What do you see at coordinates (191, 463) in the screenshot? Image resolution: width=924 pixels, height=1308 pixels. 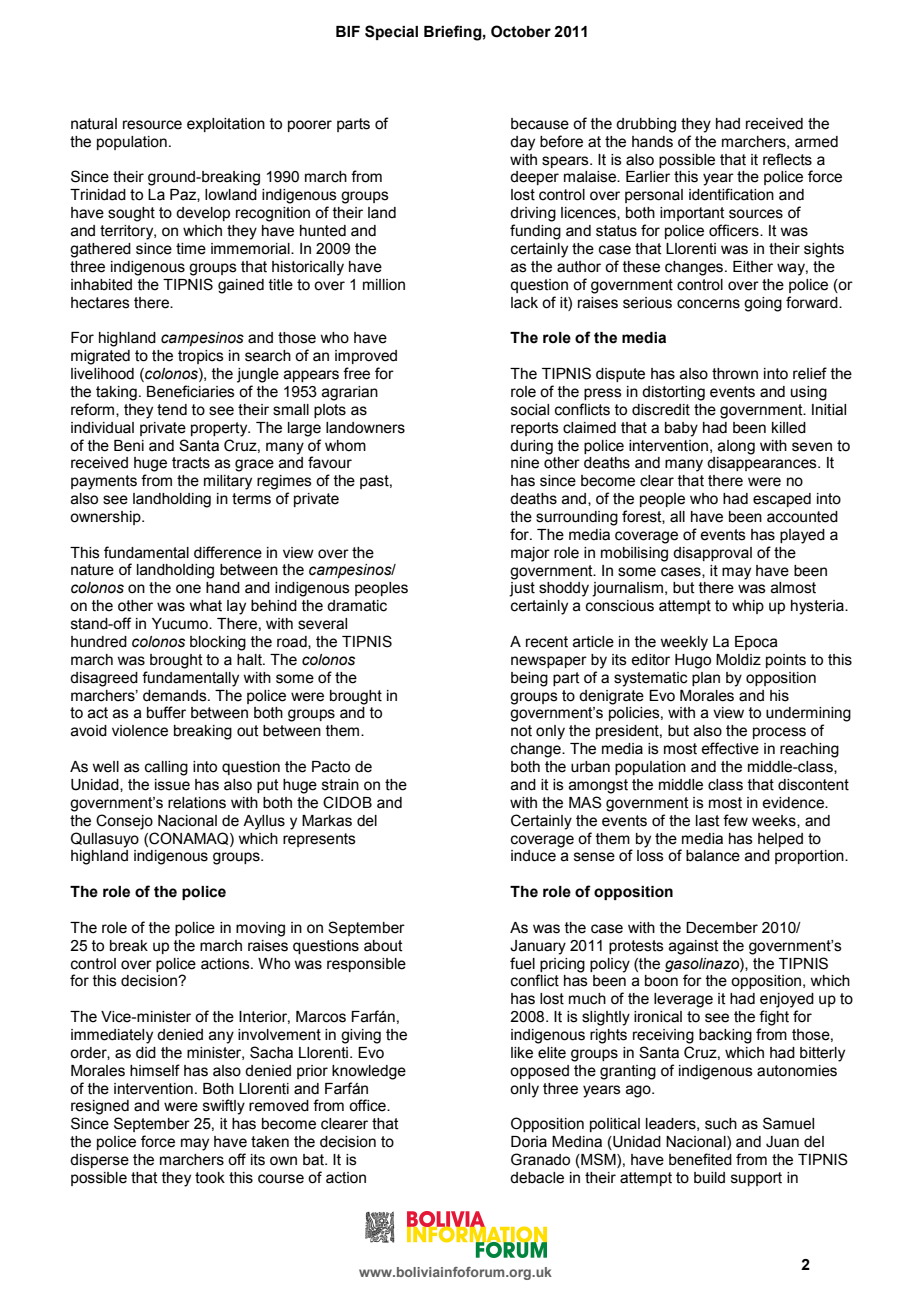 I see `tracts` at bounding box center [191, 463].
